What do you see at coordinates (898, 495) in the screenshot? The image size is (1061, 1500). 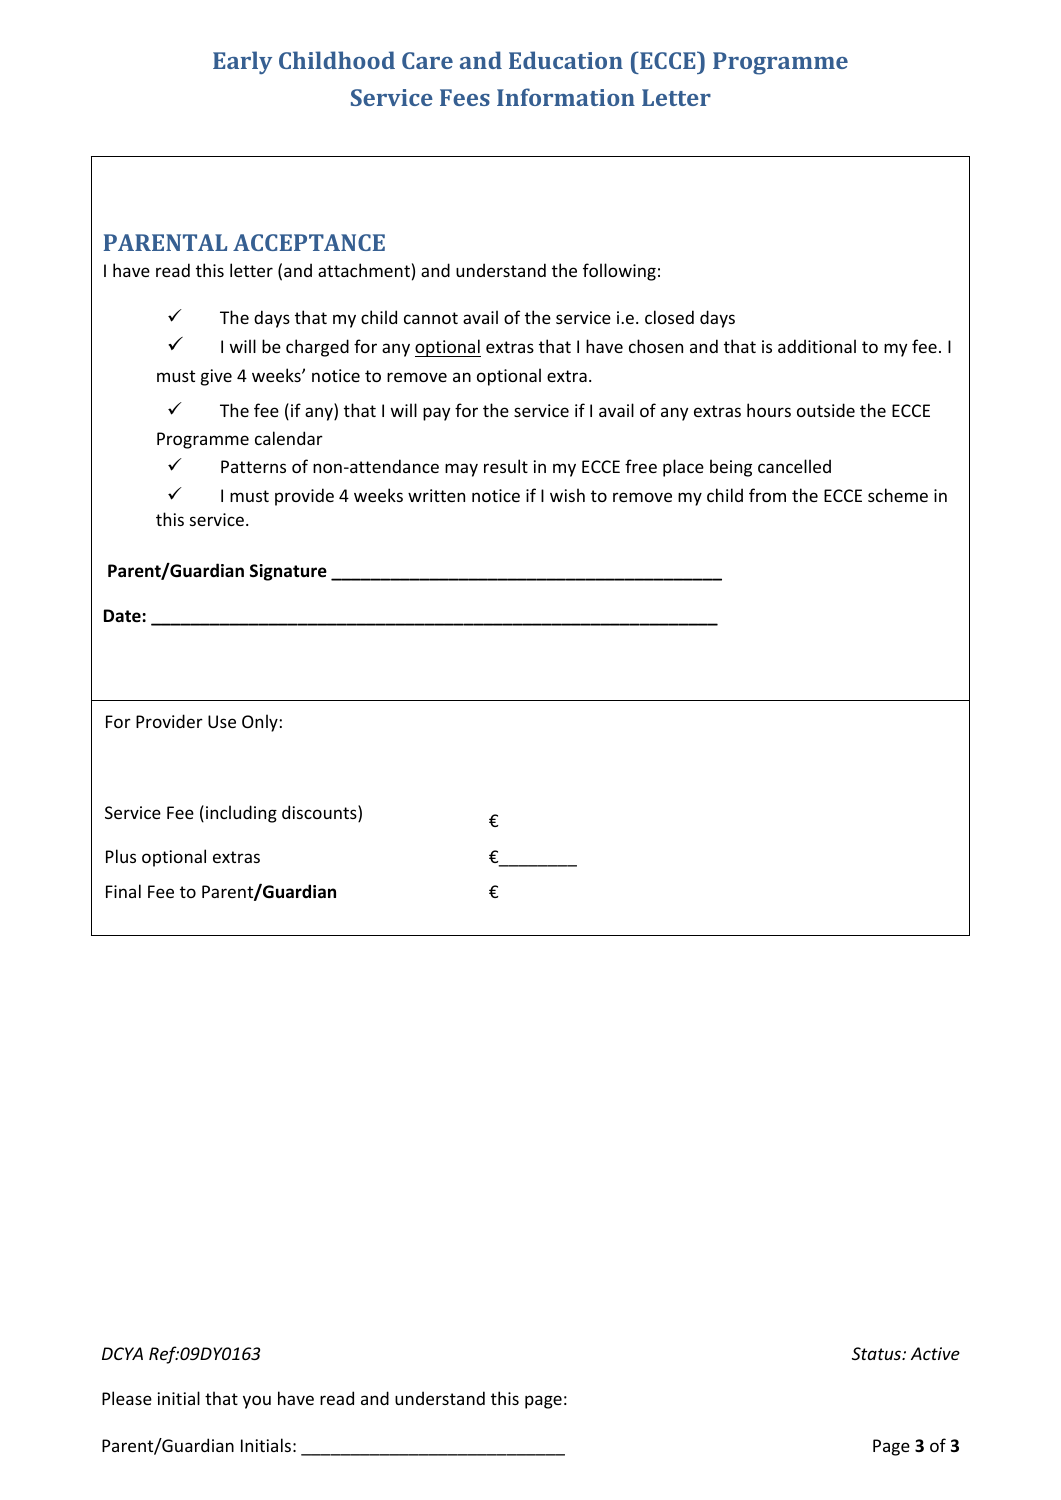 I see `scheme` at bounding box center [898, 495].
